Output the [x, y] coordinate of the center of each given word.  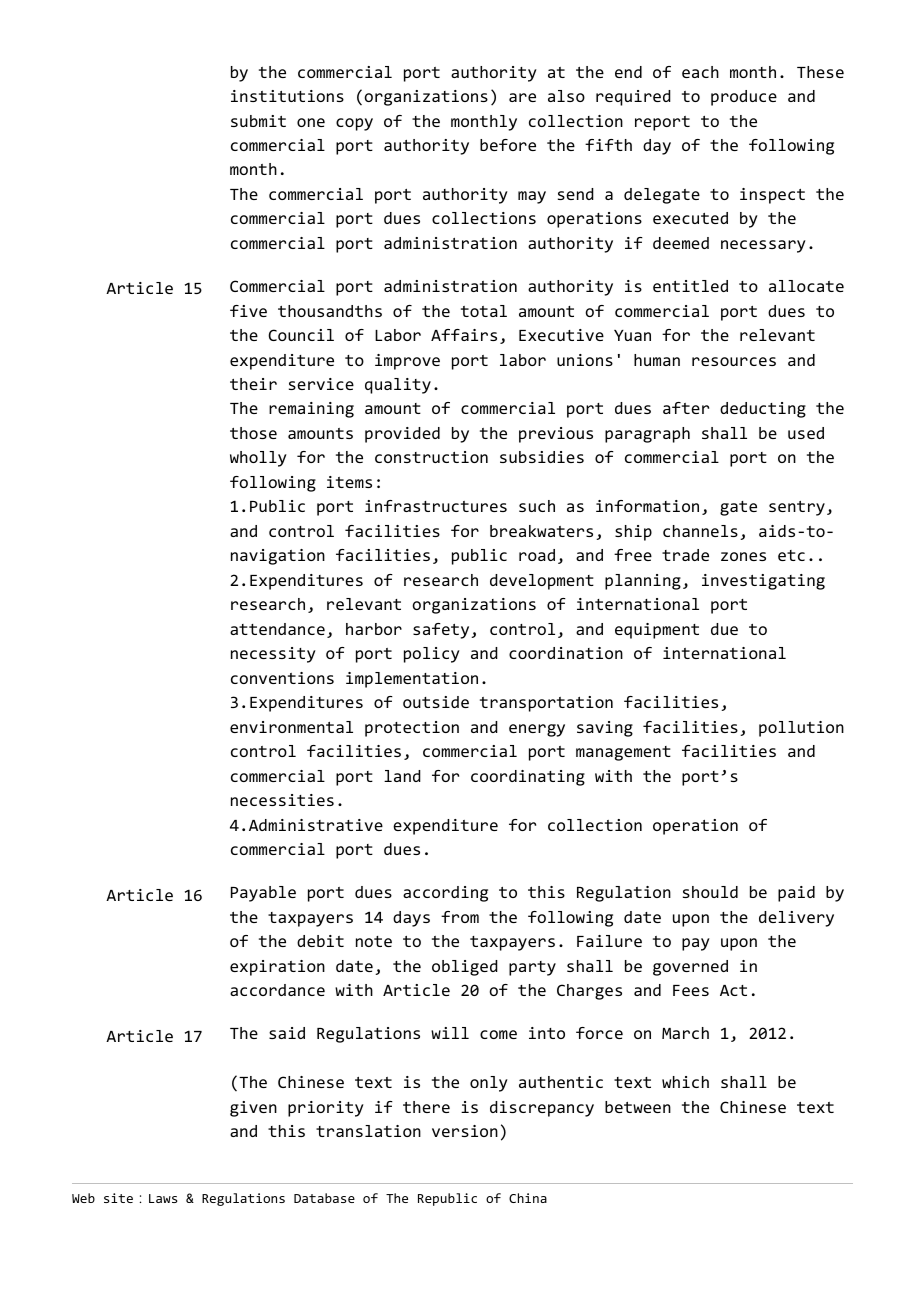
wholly [258, 459]
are [522, 97]
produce [744, 98]
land [402, 776]
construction [431, 457]
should [710, 892]
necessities [282, 800]
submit [258, 121]
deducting [763, 410]
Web [83, 1198]
